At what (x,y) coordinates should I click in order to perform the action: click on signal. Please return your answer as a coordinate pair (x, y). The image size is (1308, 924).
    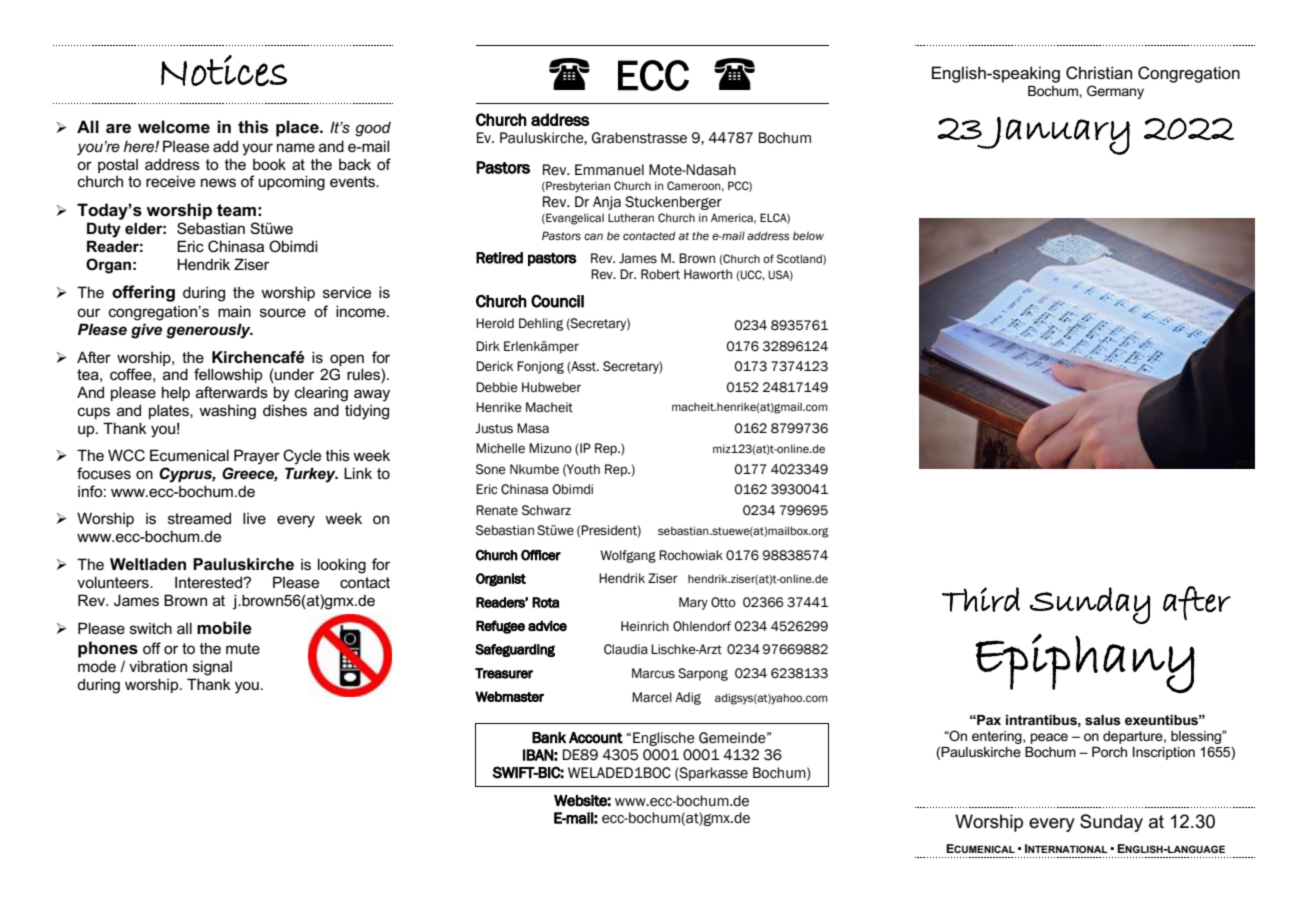
    Looking at the image, I should click on (212, 668).
